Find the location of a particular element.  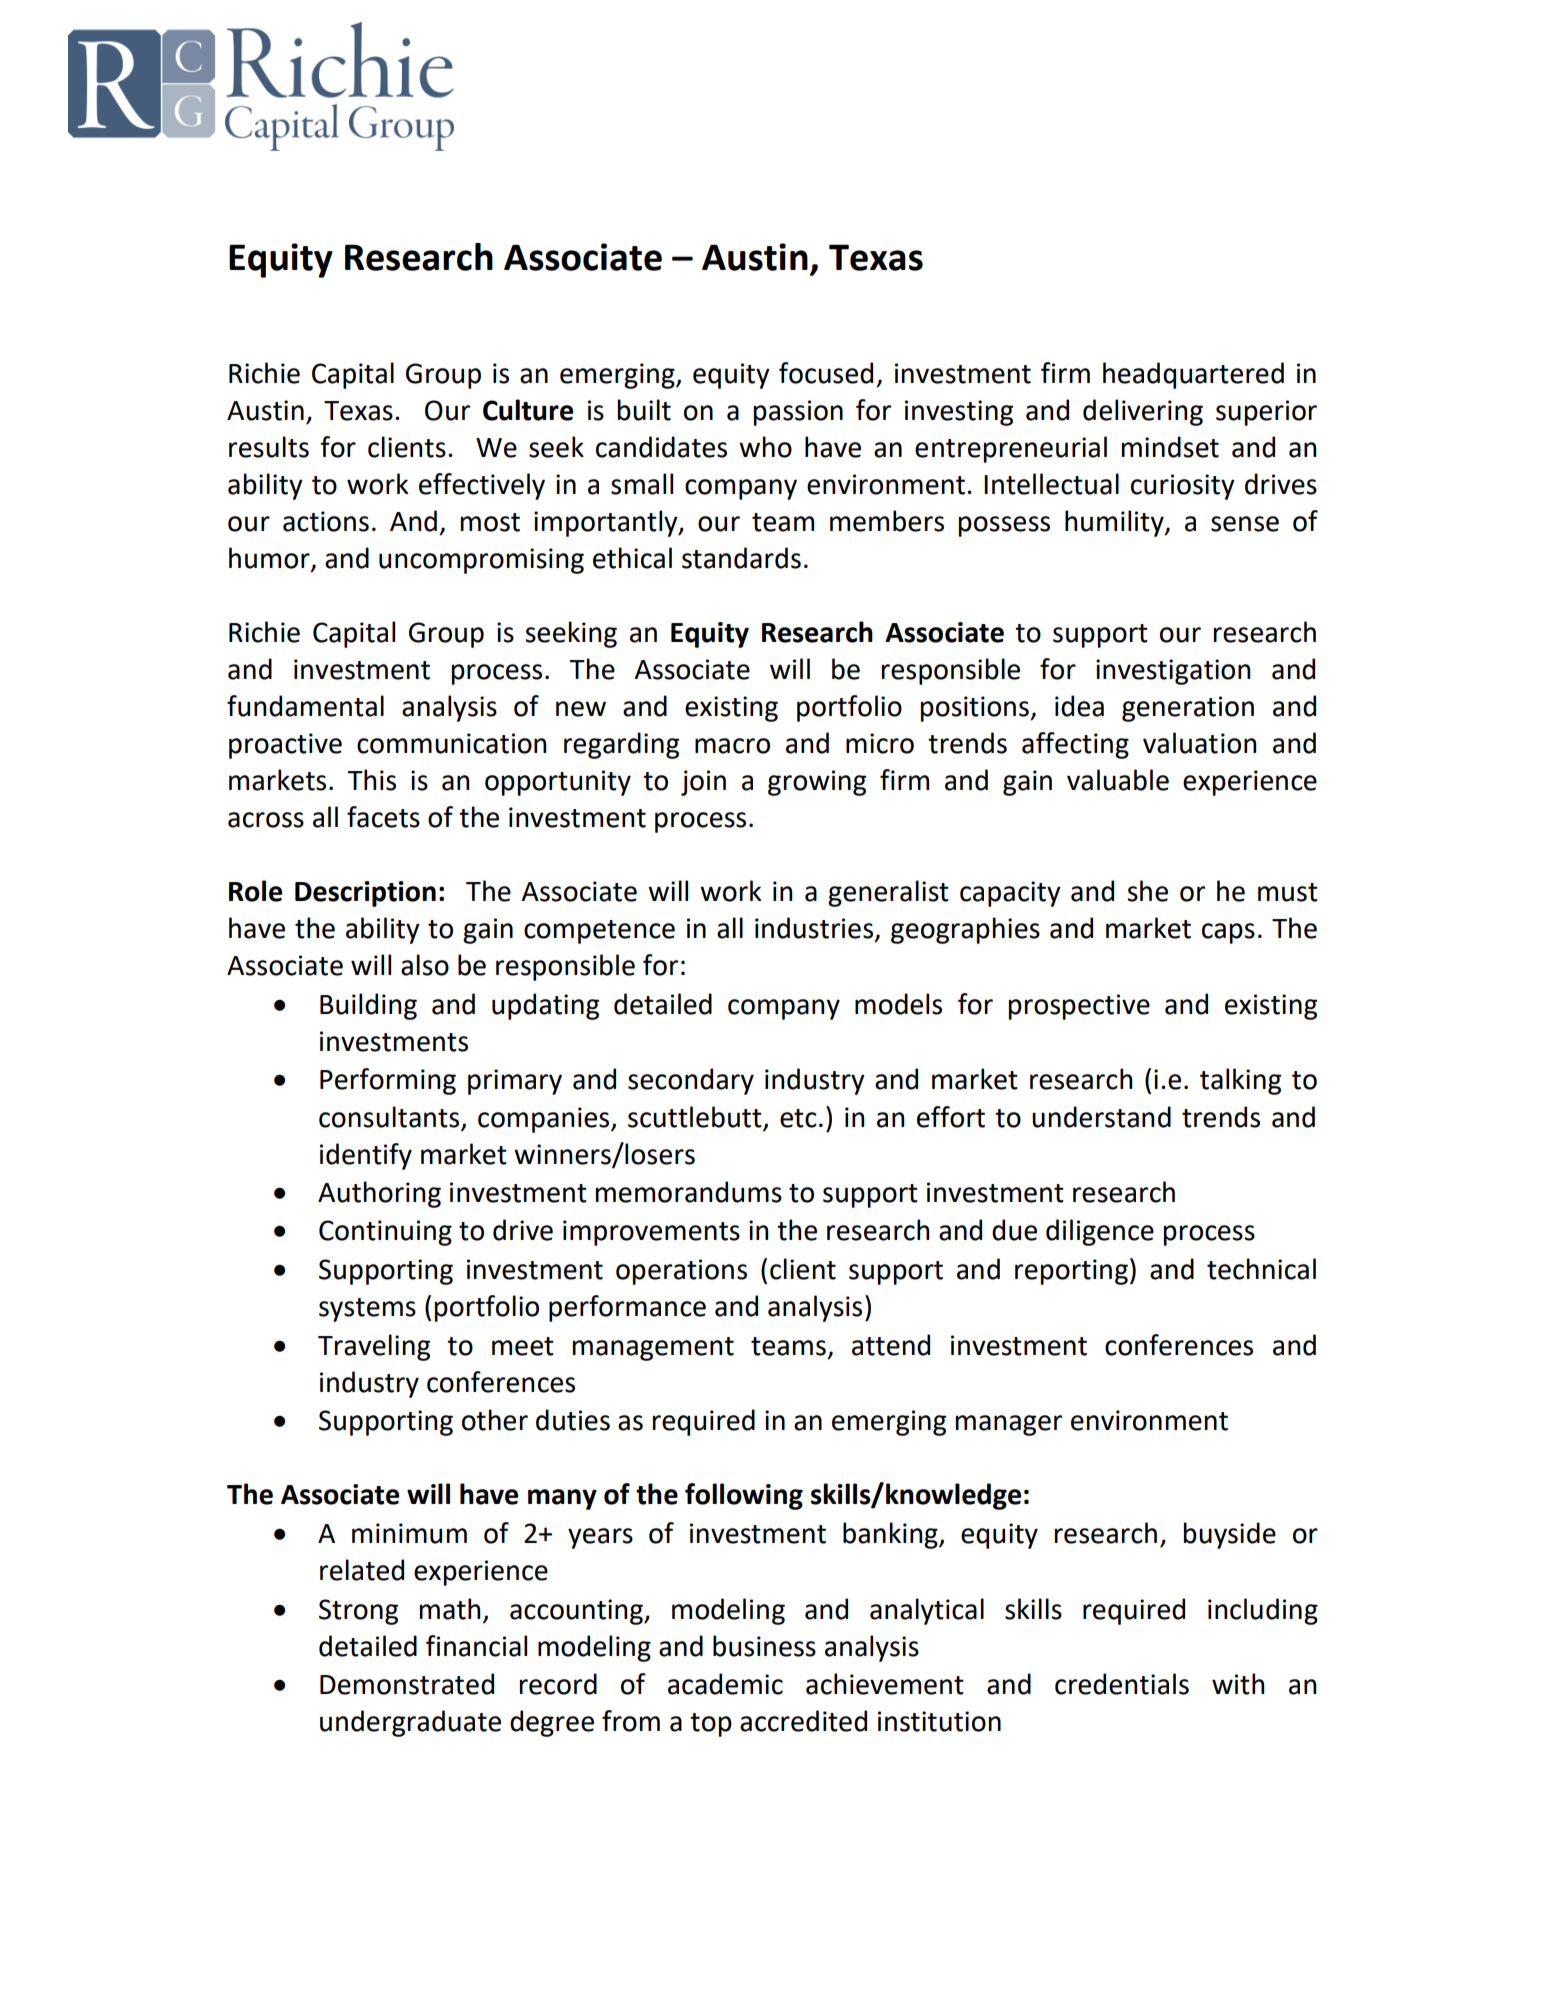

delivering is located at coordinates (1143, 412).
